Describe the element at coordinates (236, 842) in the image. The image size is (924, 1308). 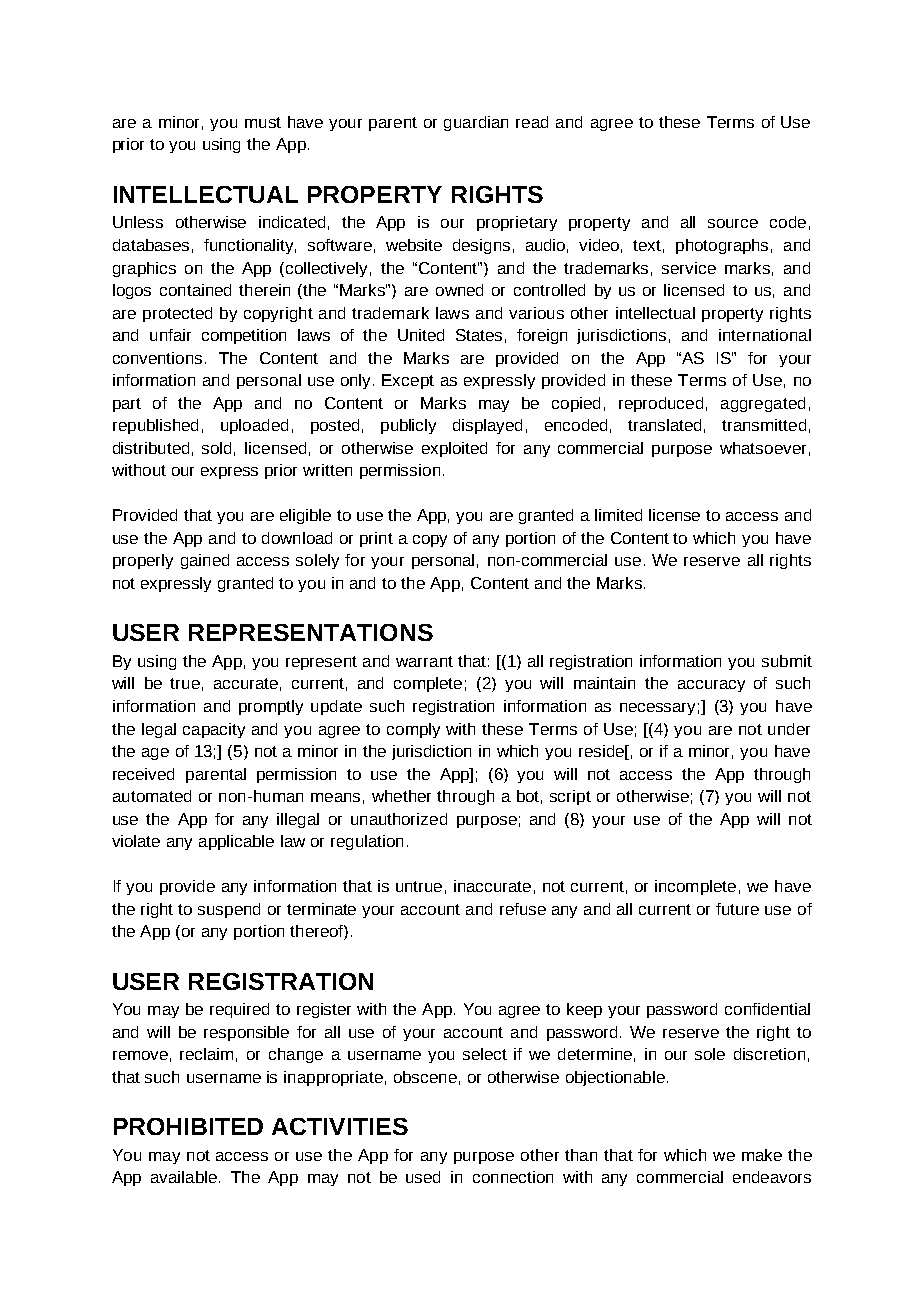
I see `applicable` at that location.
